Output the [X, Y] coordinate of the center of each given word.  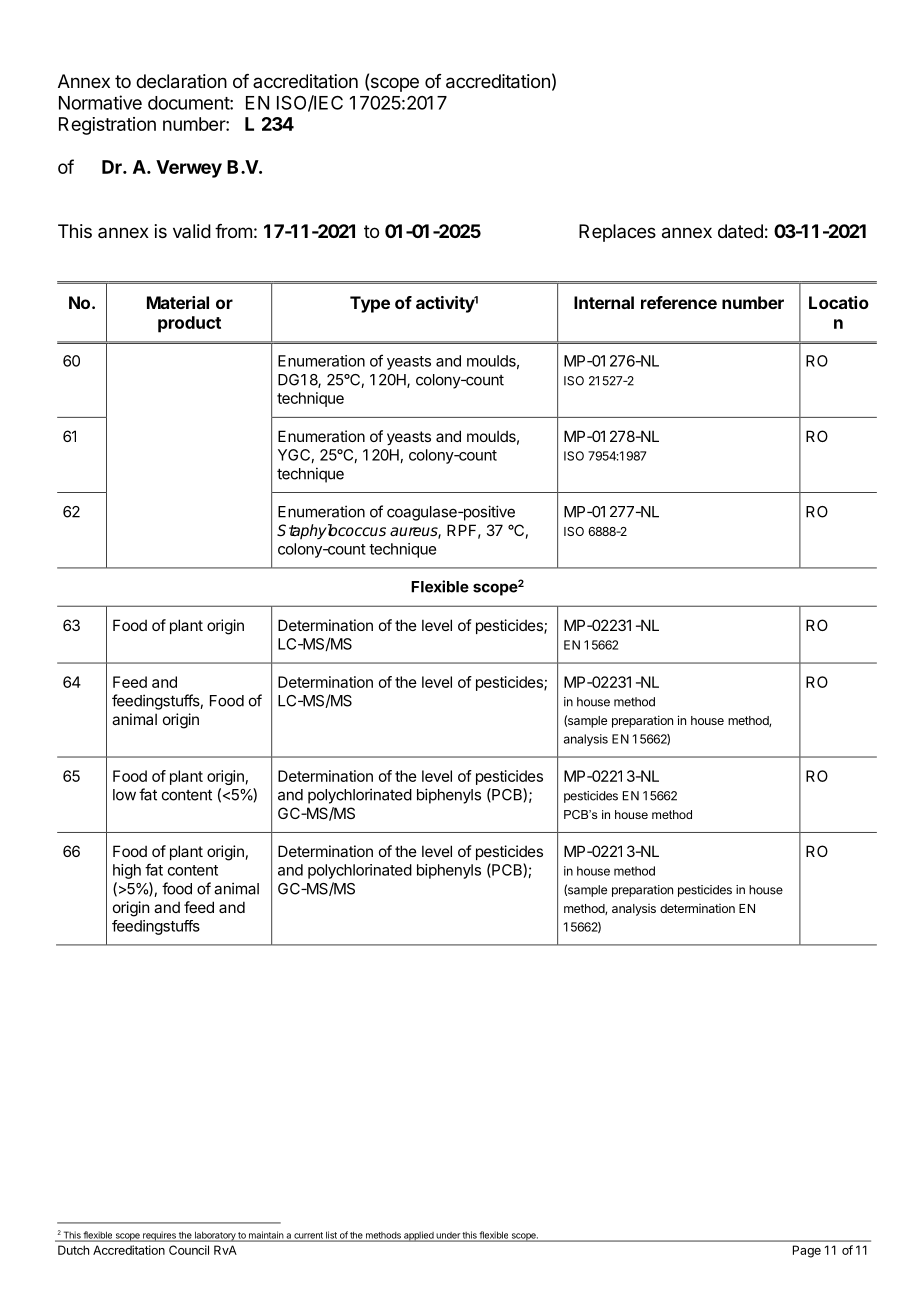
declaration [181, 81]
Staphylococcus [331, 532]
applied [418, 1236]
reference [679, 302]
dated [740, 231]
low [124, 795]
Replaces [617, 233]
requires [159, 1236]
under [448, 1236]
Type [370, 304]
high [127, 871]
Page [807, 1251]
